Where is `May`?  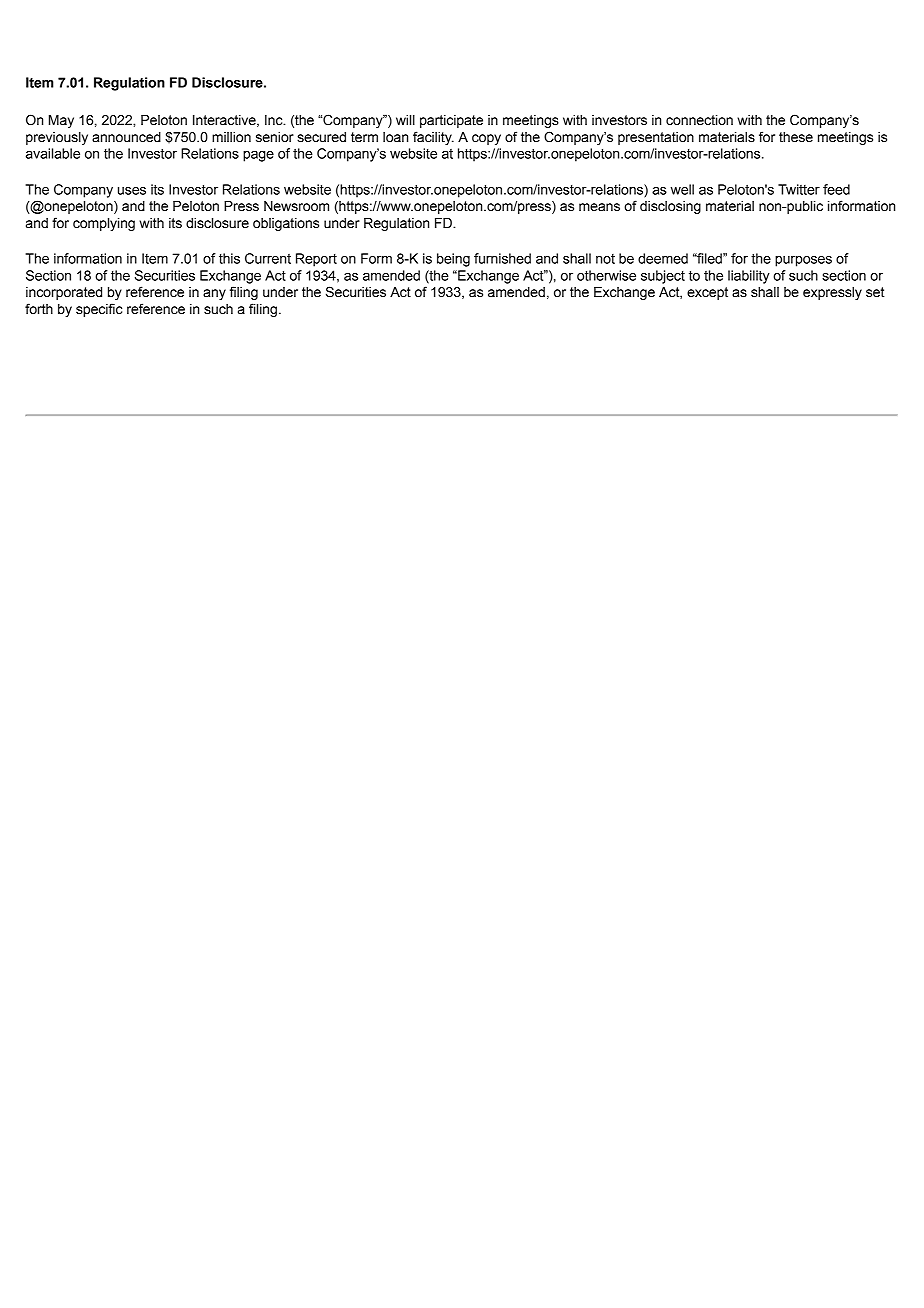 May is located at coordinates (61, 121).
